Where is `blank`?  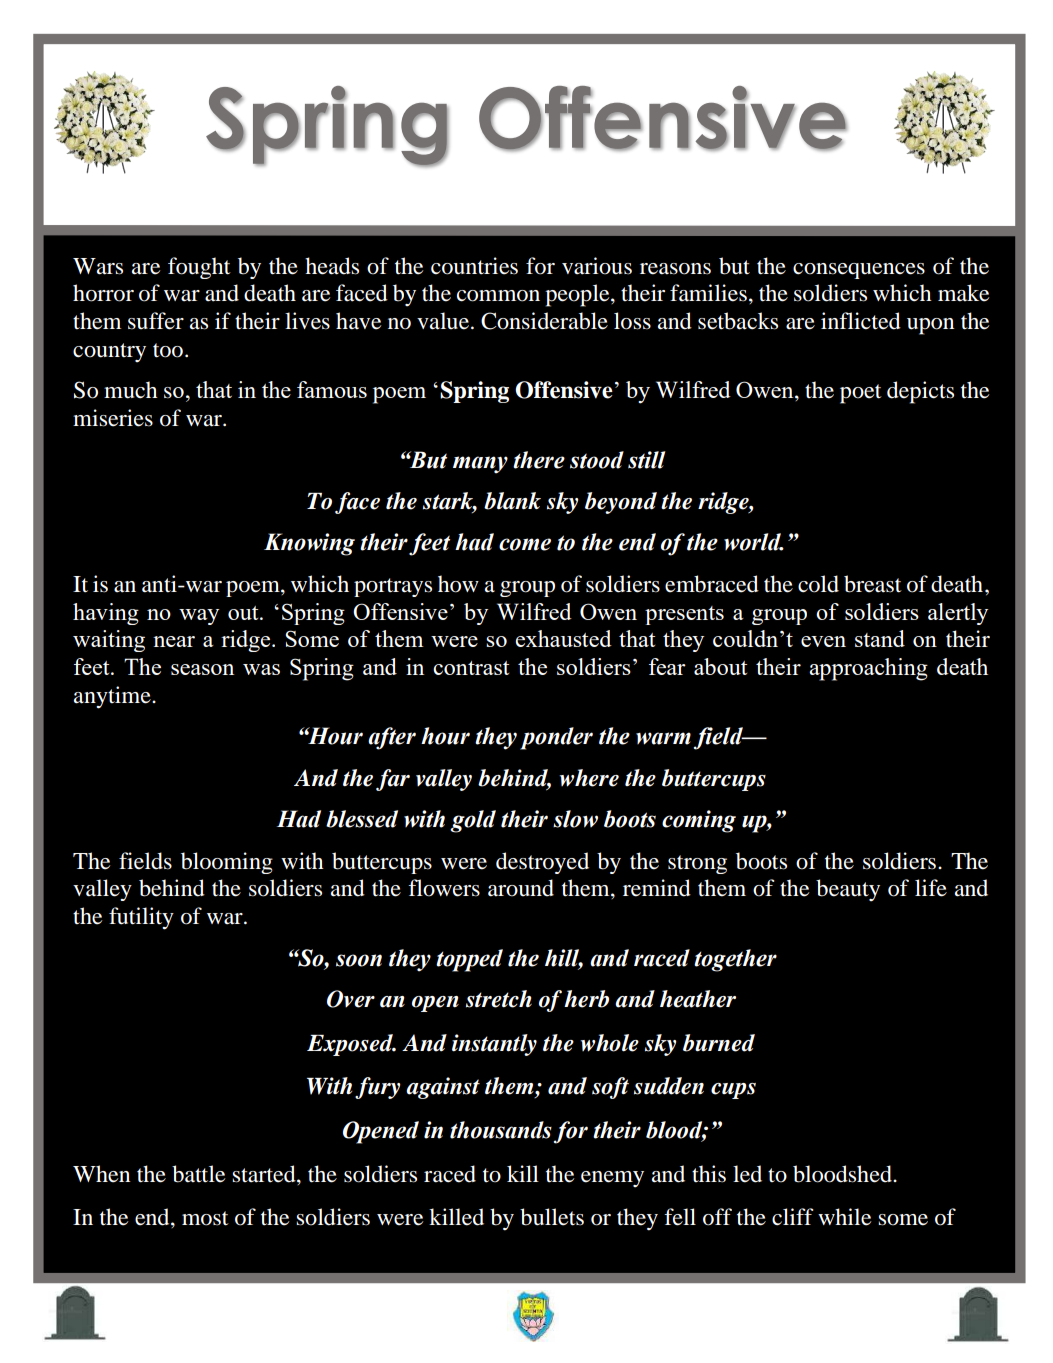
blank is located at coordinates (512, 501).
